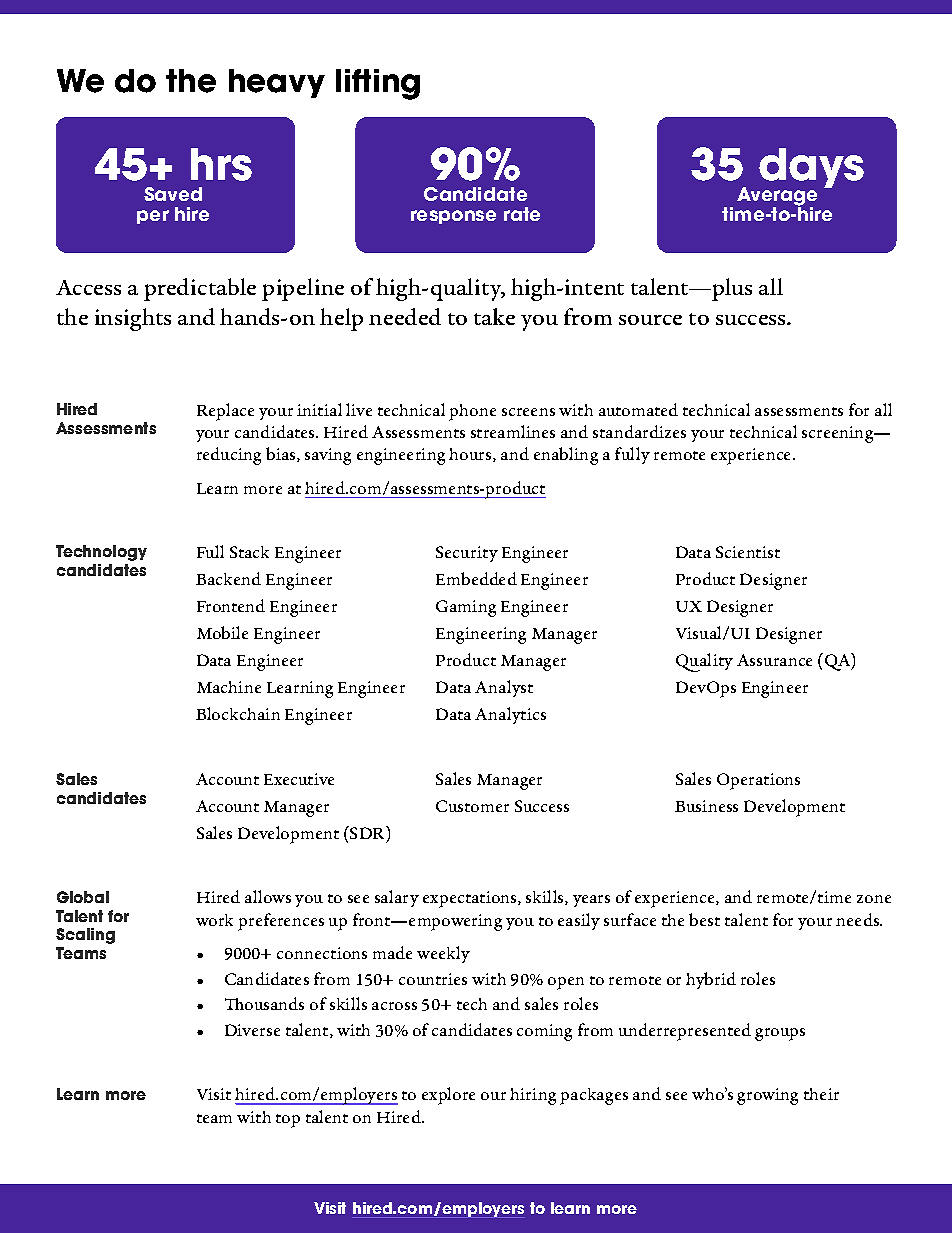 Image resolution: width=952 pixels, height=1233 pixels. What do you see at coordinates (228, 578) in the screenshot?
I see `Backend` at bounding box center [228, 578].
